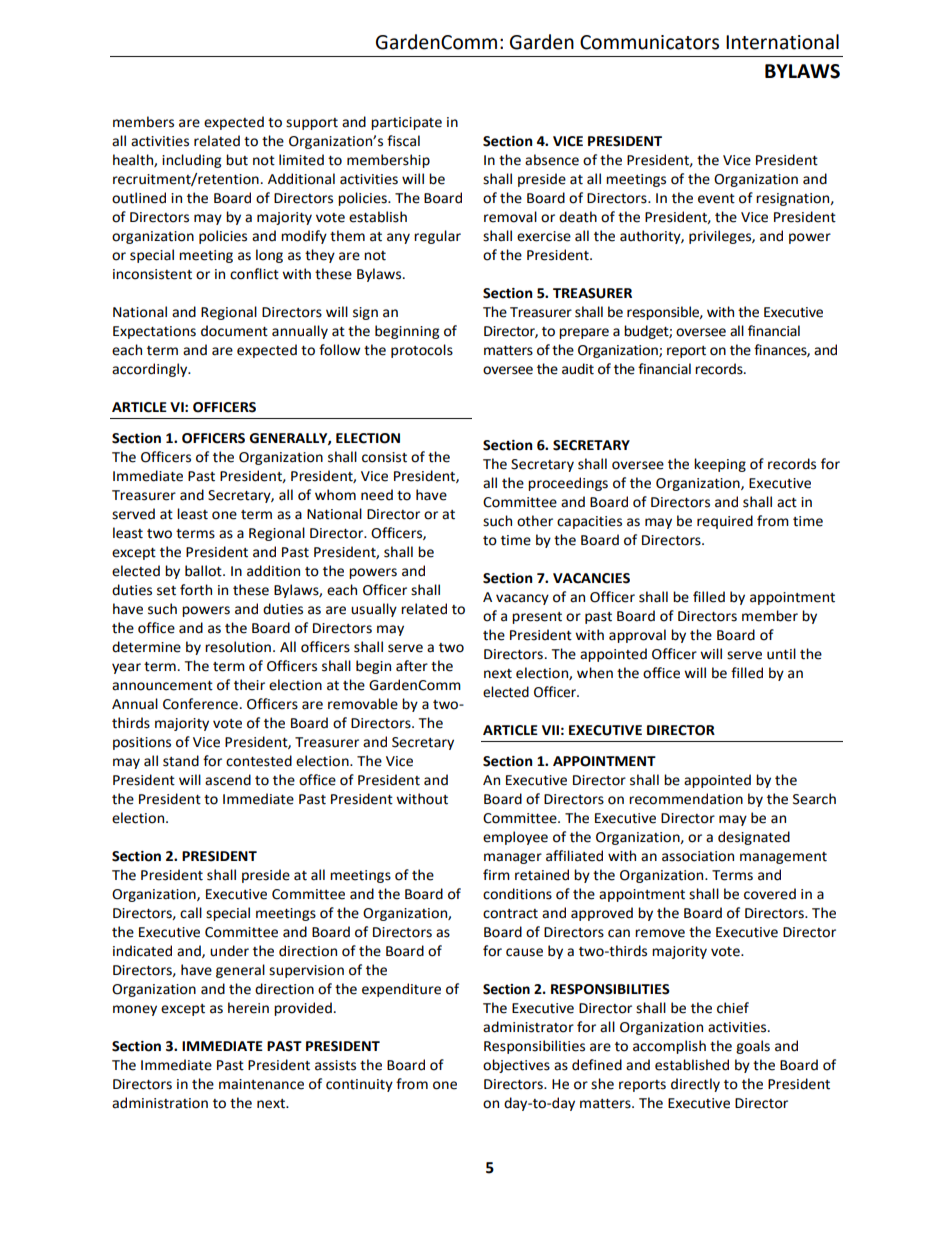  Describe the element at coordinates (725, 522) in the page. I see `required` at that location.
